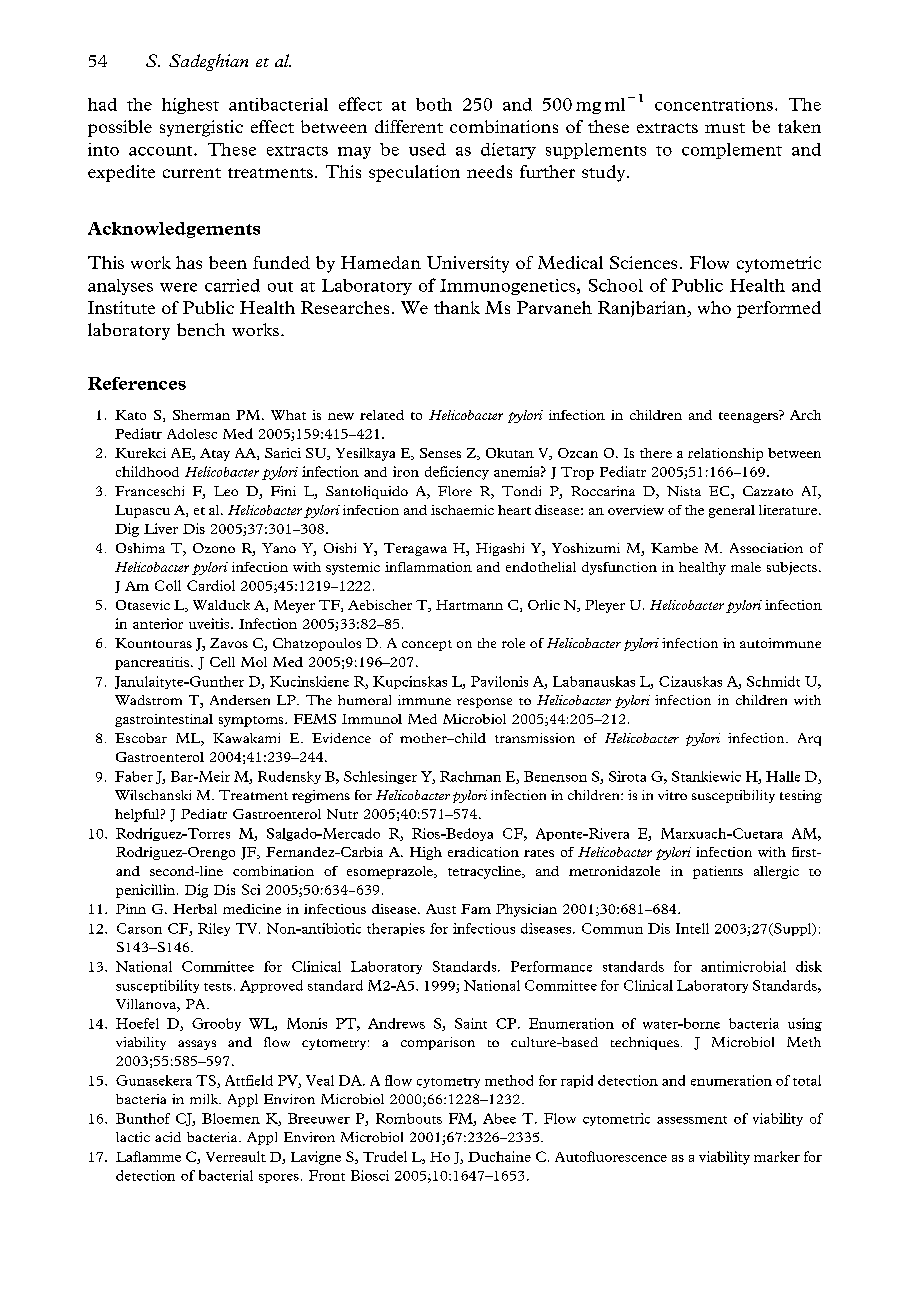 The width and height of the screenshot is (922, 1316). Describe the element at coordinates (499, 1156) in the screenshot. I see `Duchaine` at that location.
